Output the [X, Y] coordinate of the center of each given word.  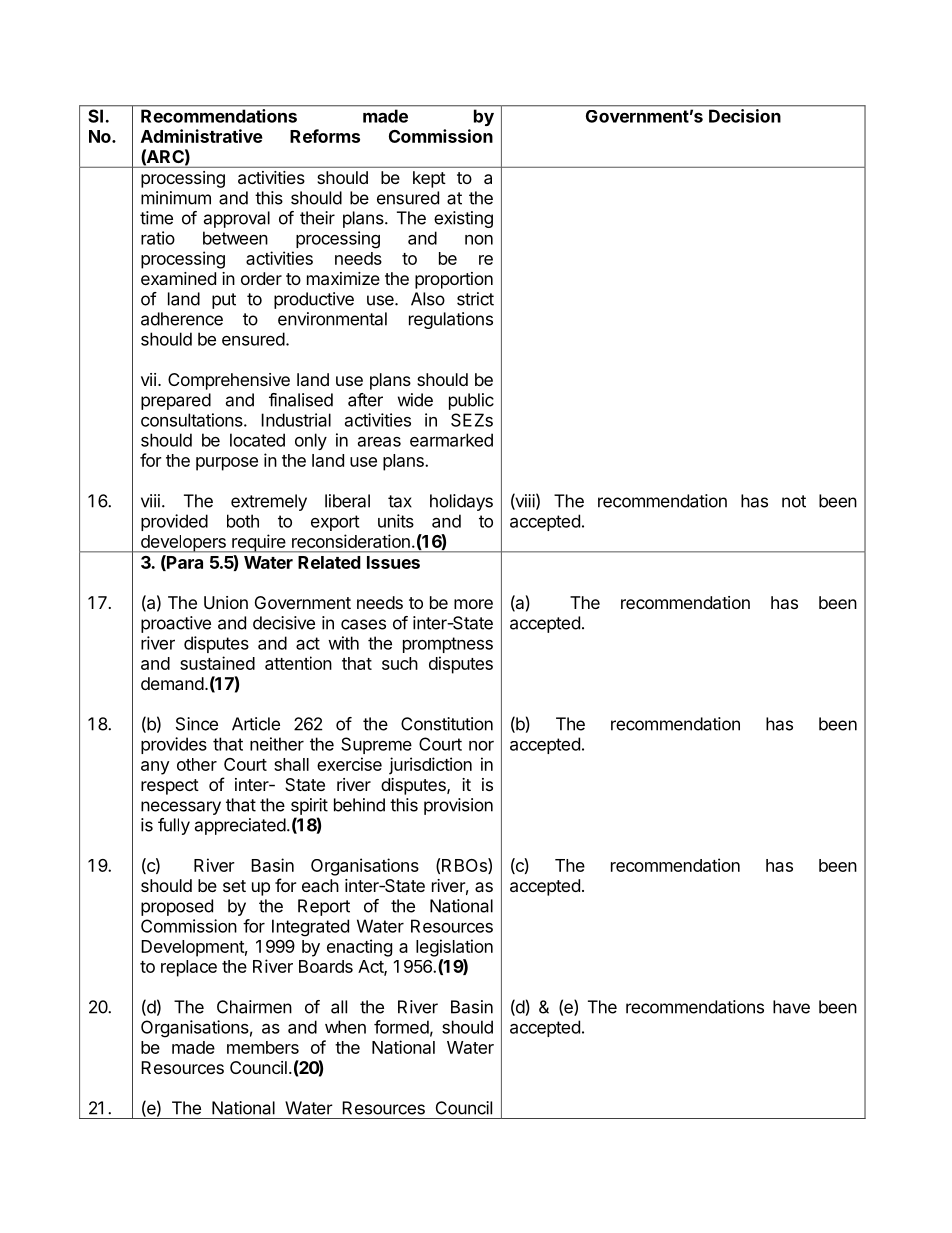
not [794, 501]
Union [226, 602]
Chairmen [254, 1007]
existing [463, 219]
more [473, 604]
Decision [745, 116]
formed [401, 1027]
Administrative [202, 136]
